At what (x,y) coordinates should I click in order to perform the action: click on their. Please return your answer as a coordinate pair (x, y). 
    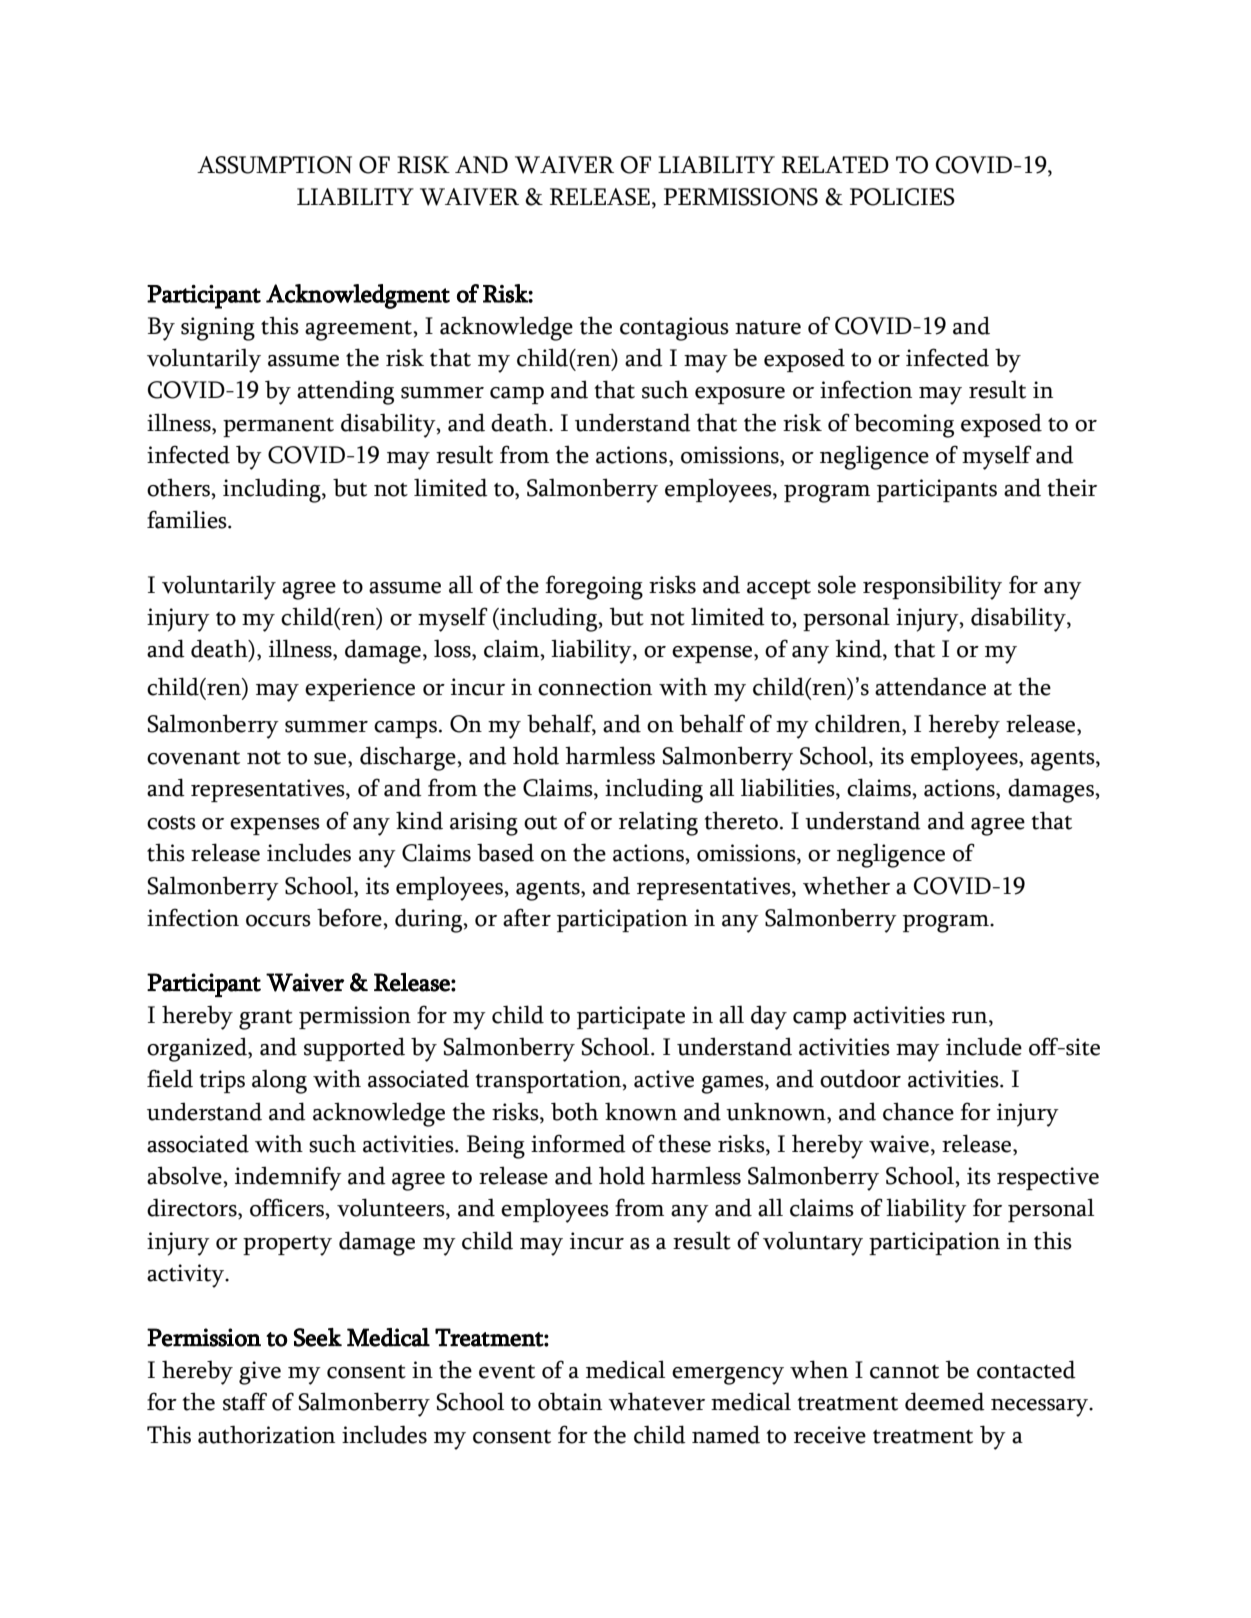
    Looking at the image, I should click on (1072, 487).
